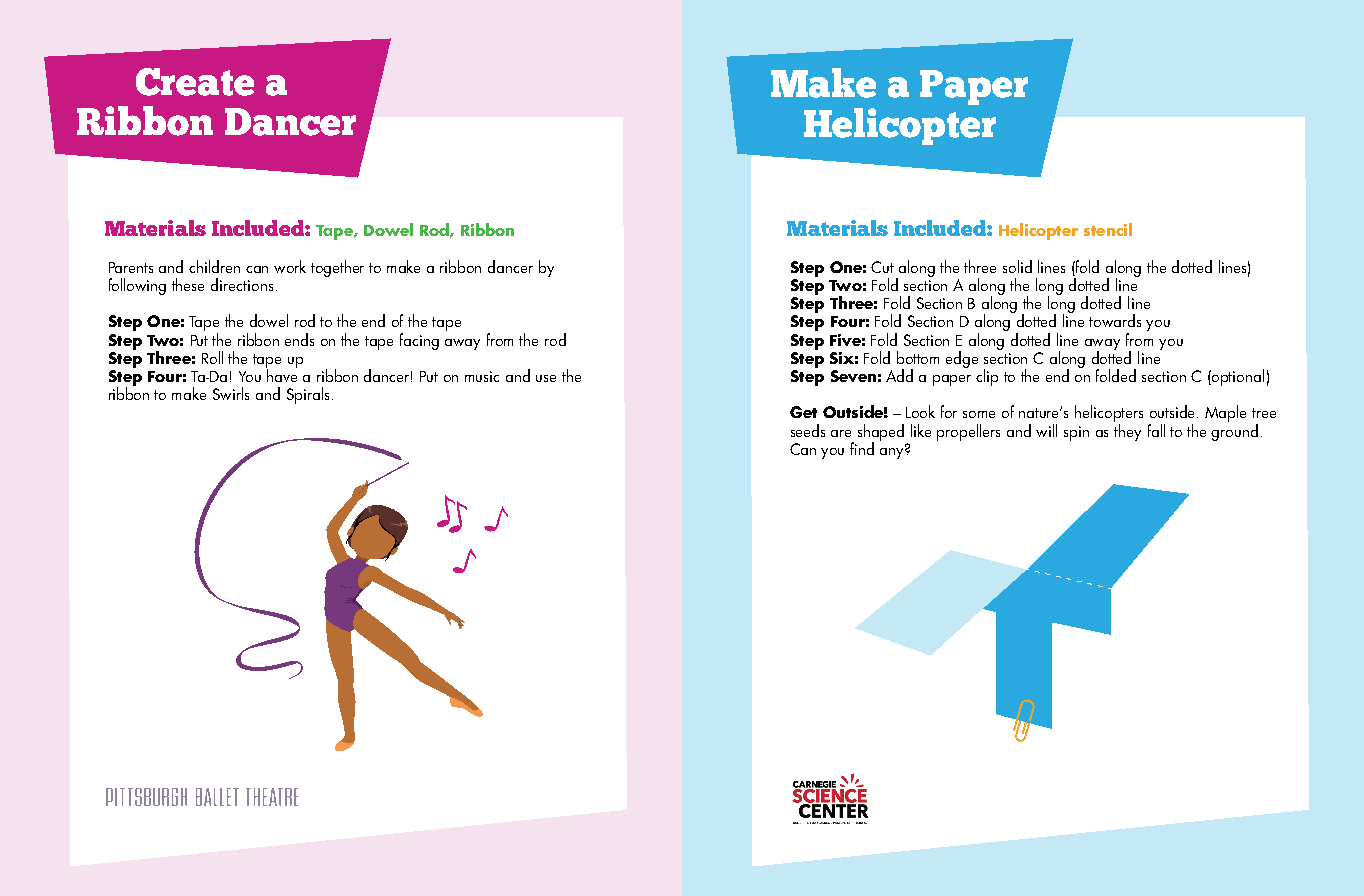  I want to click on facing, so click(419, 341).
